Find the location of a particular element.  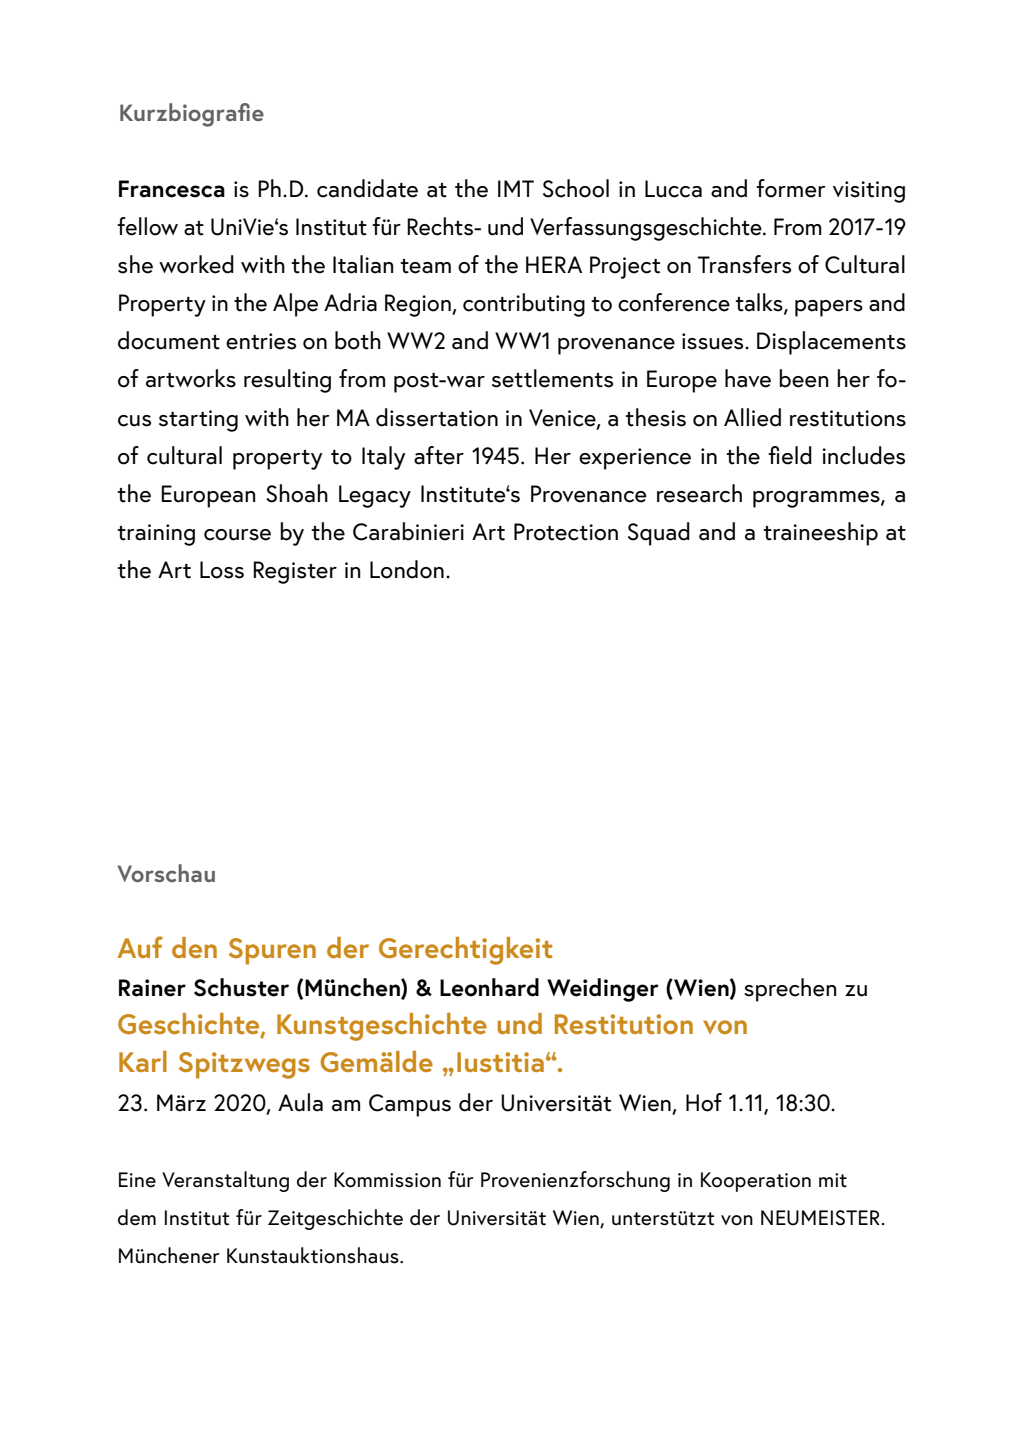

Hof is located at coordinates (704, 1102).
